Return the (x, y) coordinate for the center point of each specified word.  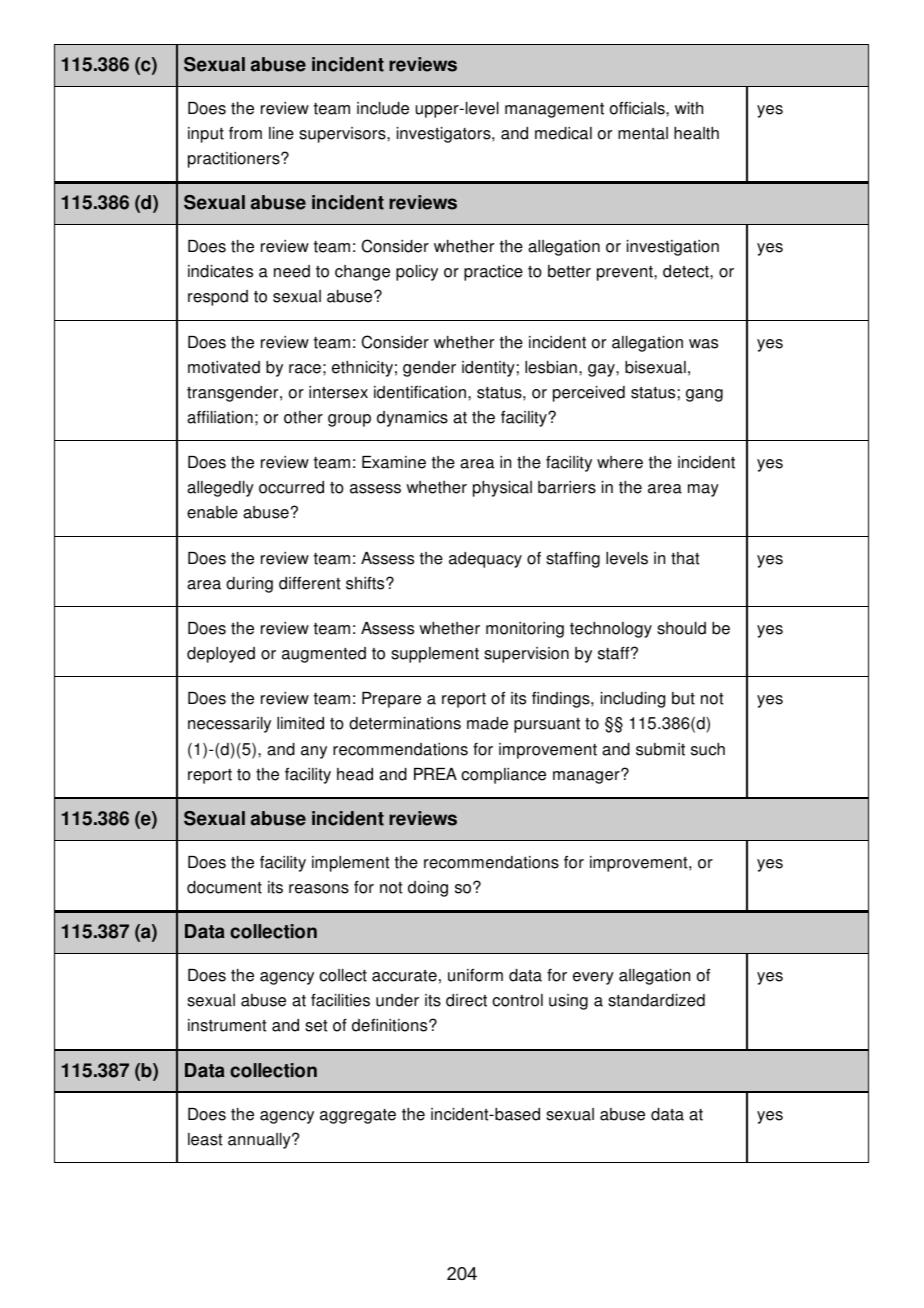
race (305, 369)
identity (488, 369)
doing (428, 889)
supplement (435, 655)
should (681, 628)
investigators (445, 135)
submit (660, 749)
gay (602, 370)
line (281, 133)
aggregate (358, 1116)
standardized (656, 1000)
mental (643, 133)
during (249, 585)
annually (260, 1141)
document (224, 887)
